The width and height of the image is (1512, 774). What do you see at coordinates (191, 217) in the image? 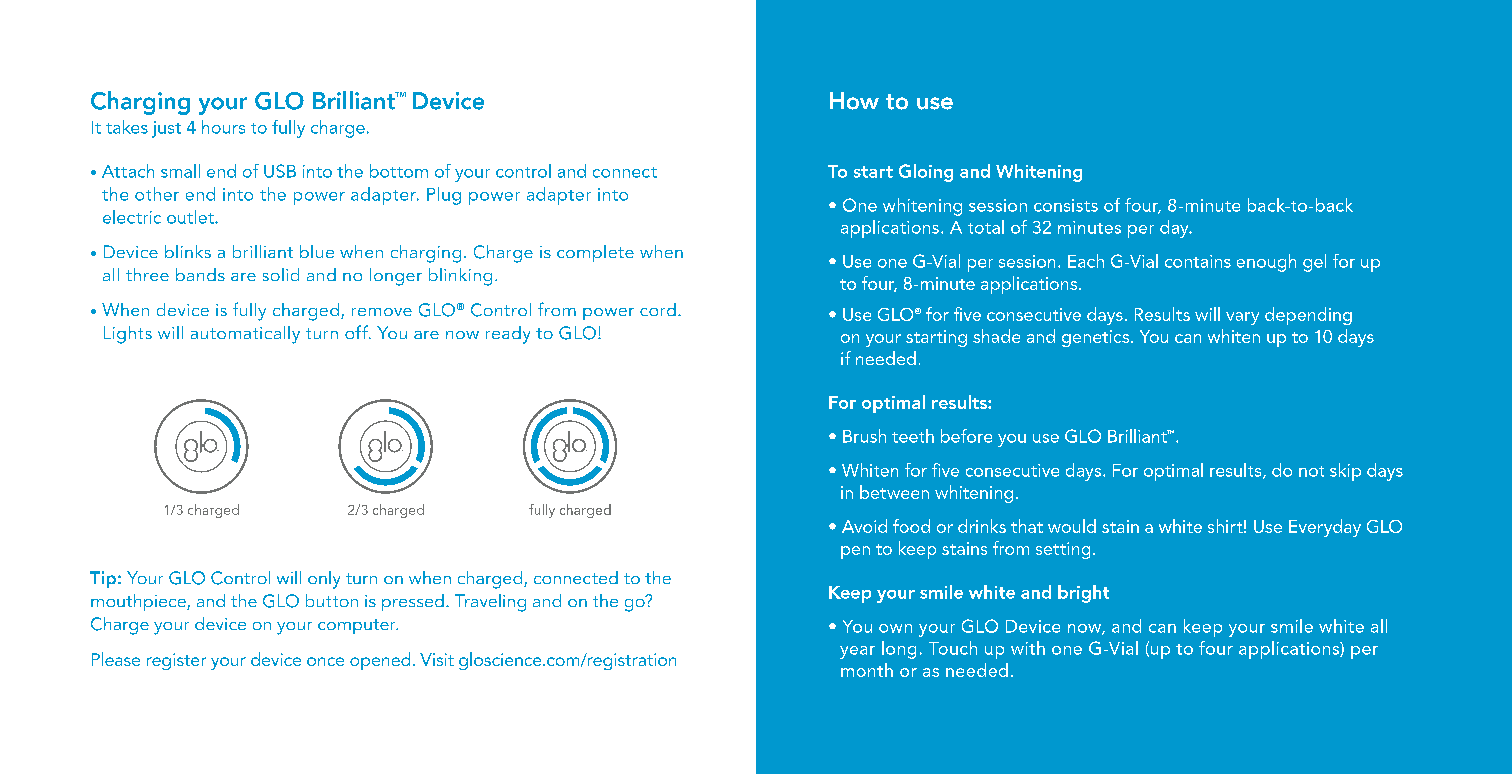
I see `outlet` at bounding box center [191, 217].
